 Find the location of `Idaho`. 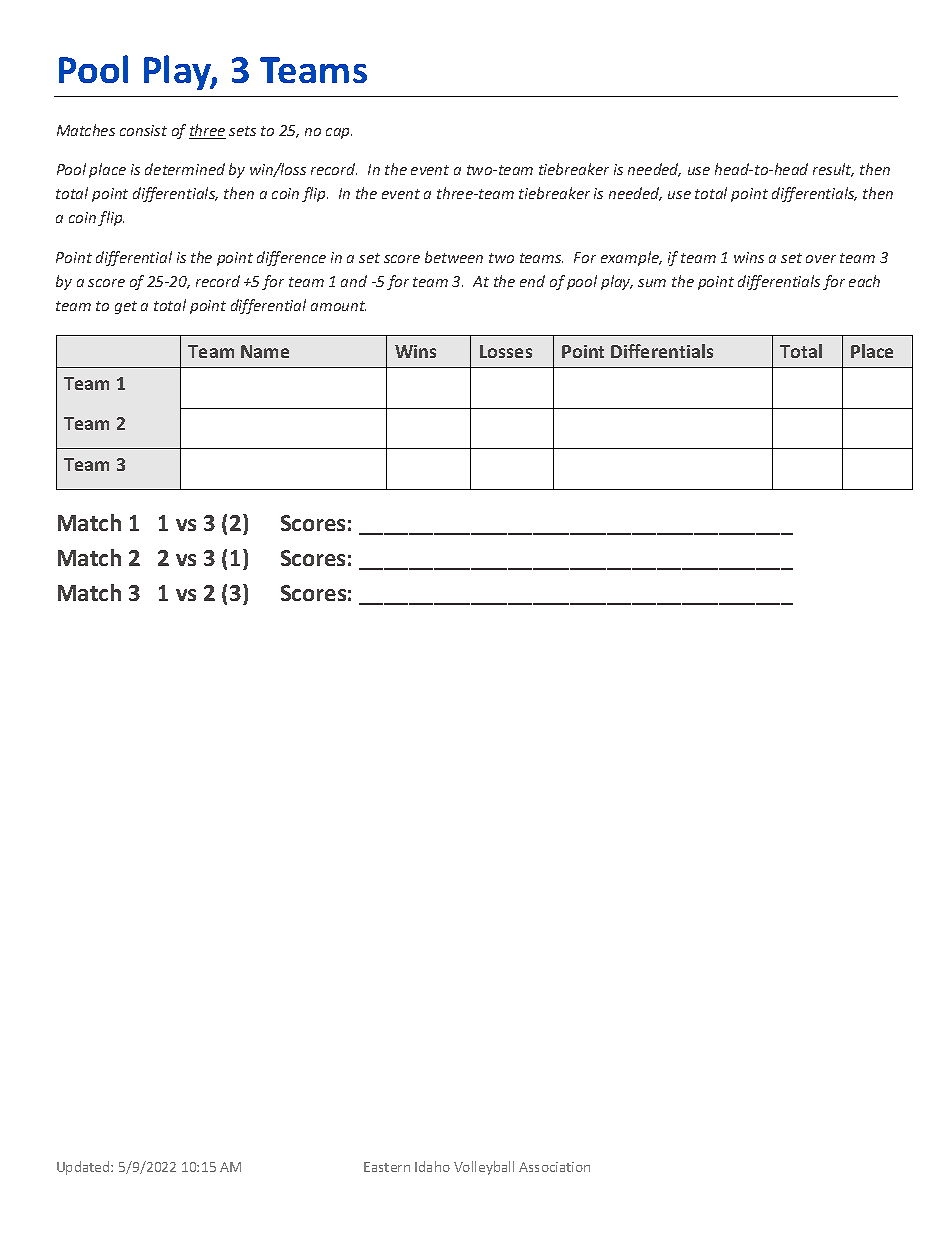

Idaho is located at coordinates (432, 1166).
